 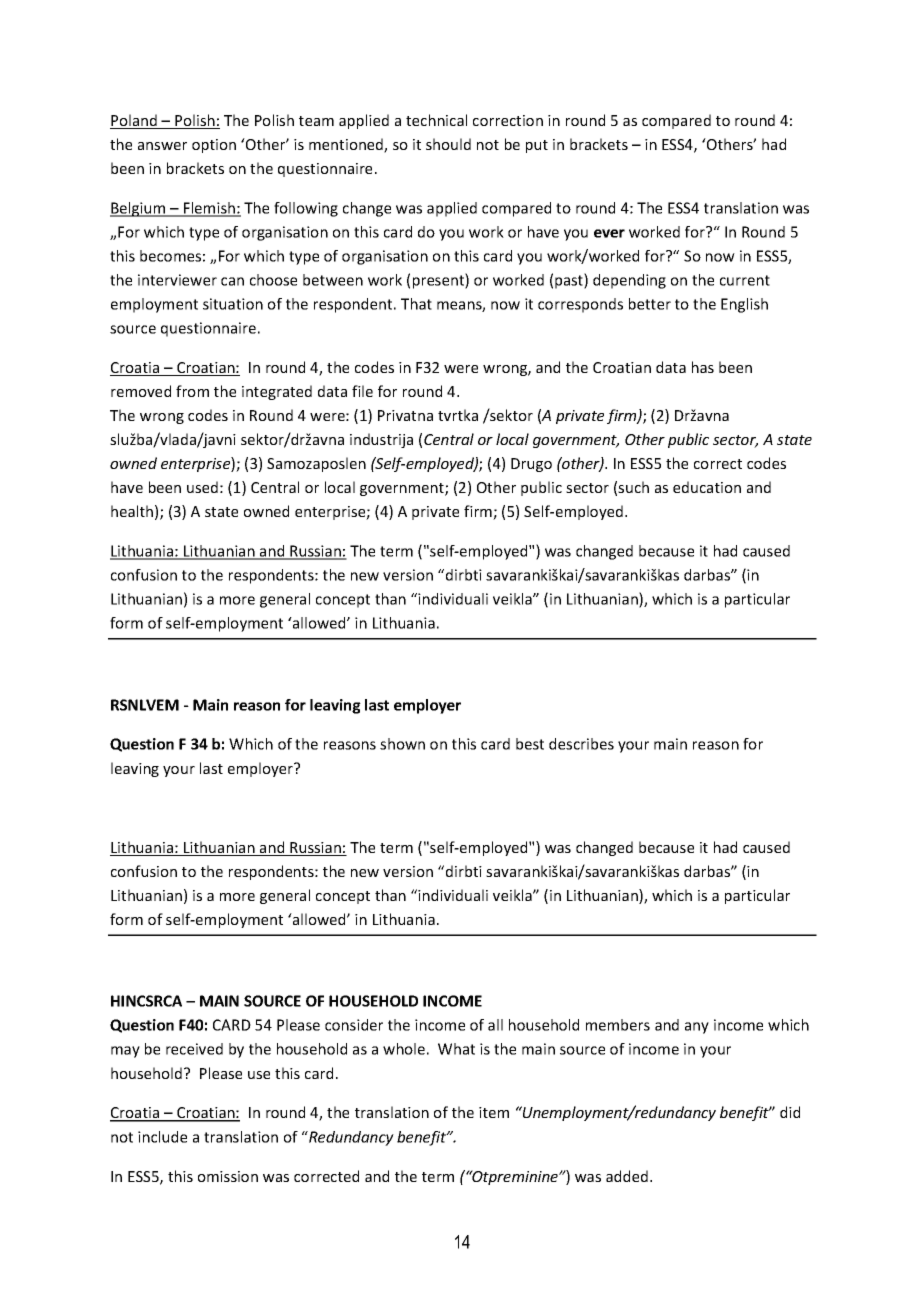 I want to click on include, so click(x=162, y=1137).
